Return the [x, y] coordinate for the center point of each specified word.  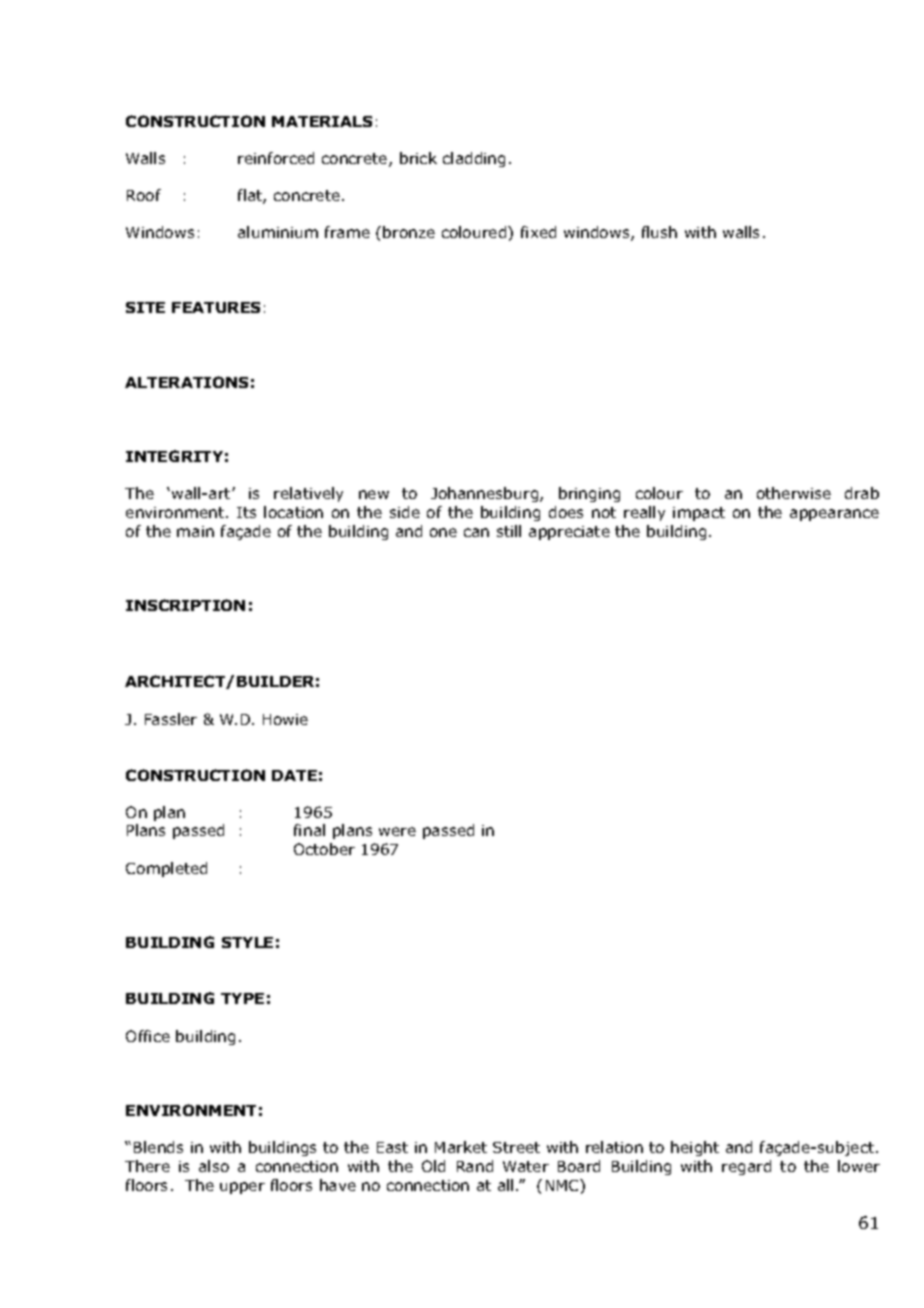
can [476, 532]
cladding [474, 159]
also [214, 1166]
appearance [834, 515]
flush [659, 232]
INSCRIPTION [185, 605]
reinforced [276, 158]
